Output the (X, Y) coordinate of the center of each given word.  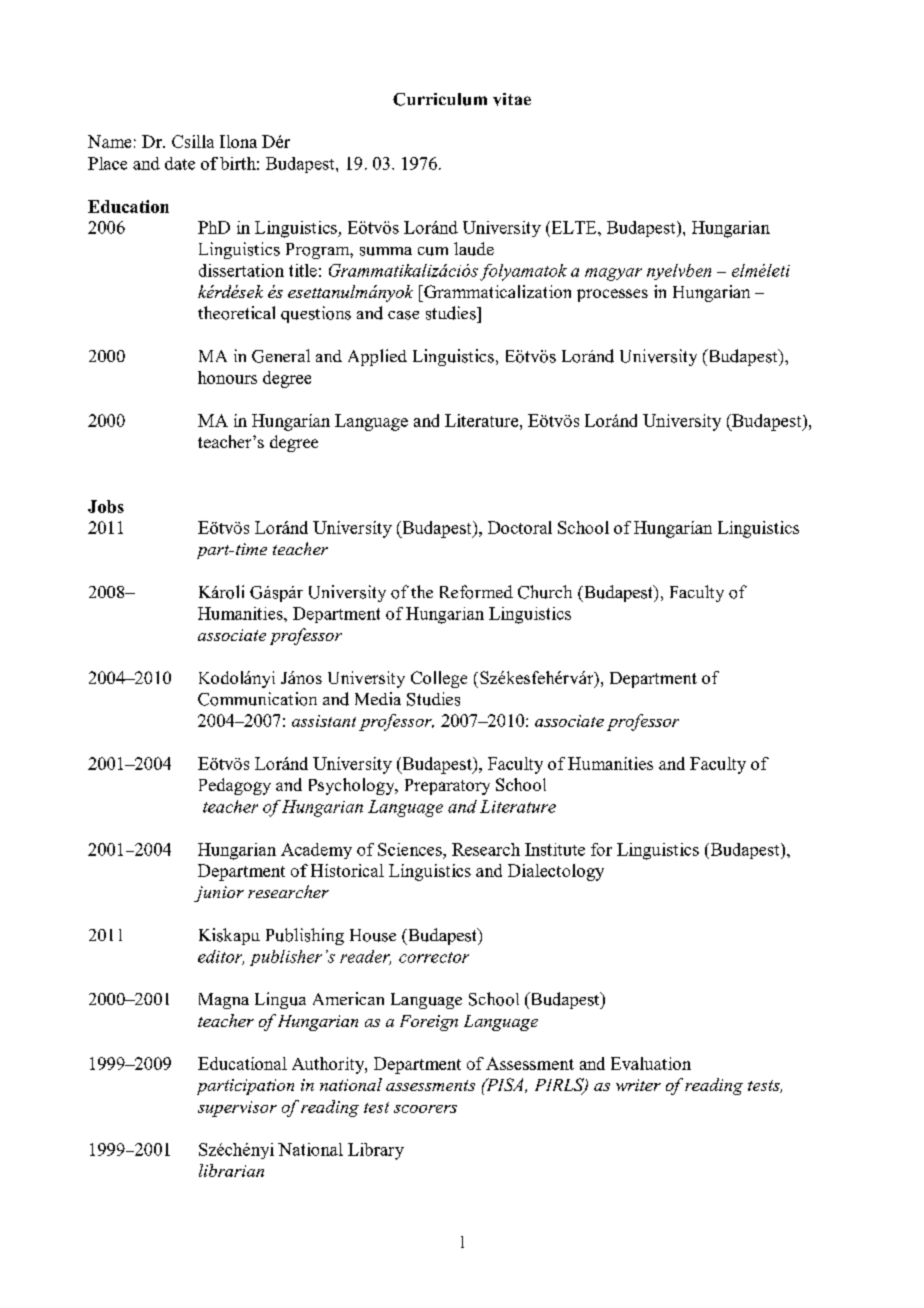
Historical (347, 870)
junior (219, 894)
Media (378, 698)
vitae (512, 99)
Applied (377, 357)
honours (227, 377)
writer (638, 1085)
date (180, 163)
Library (376, 1151)
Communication (257, 699)
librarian (231, 1170)
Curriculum (440, 99)
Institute (555, 849)
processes (612, 295)
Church (545, 592)
